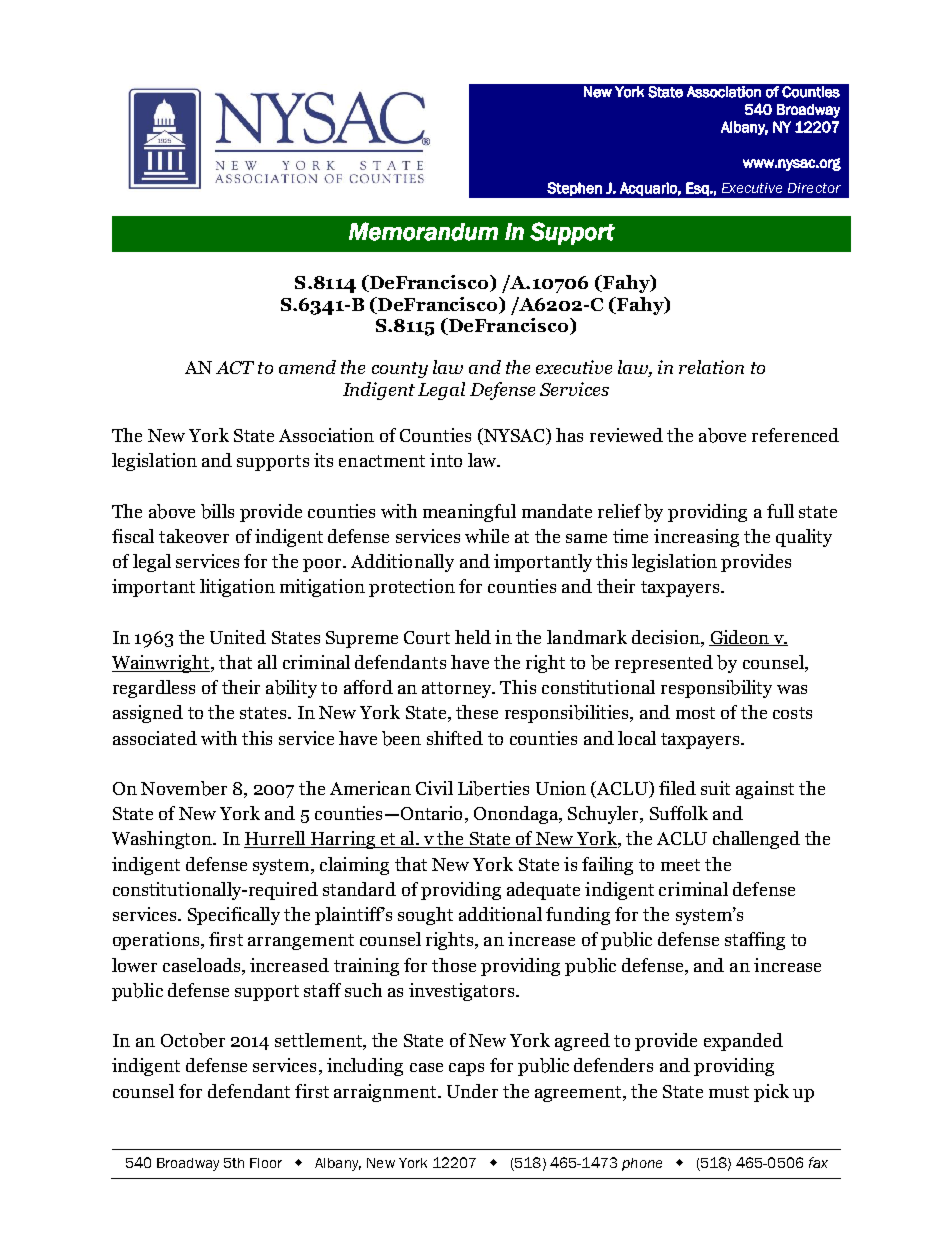 The image size is (952, 1233). I want to click on Memorandum, so click(423, 231).
